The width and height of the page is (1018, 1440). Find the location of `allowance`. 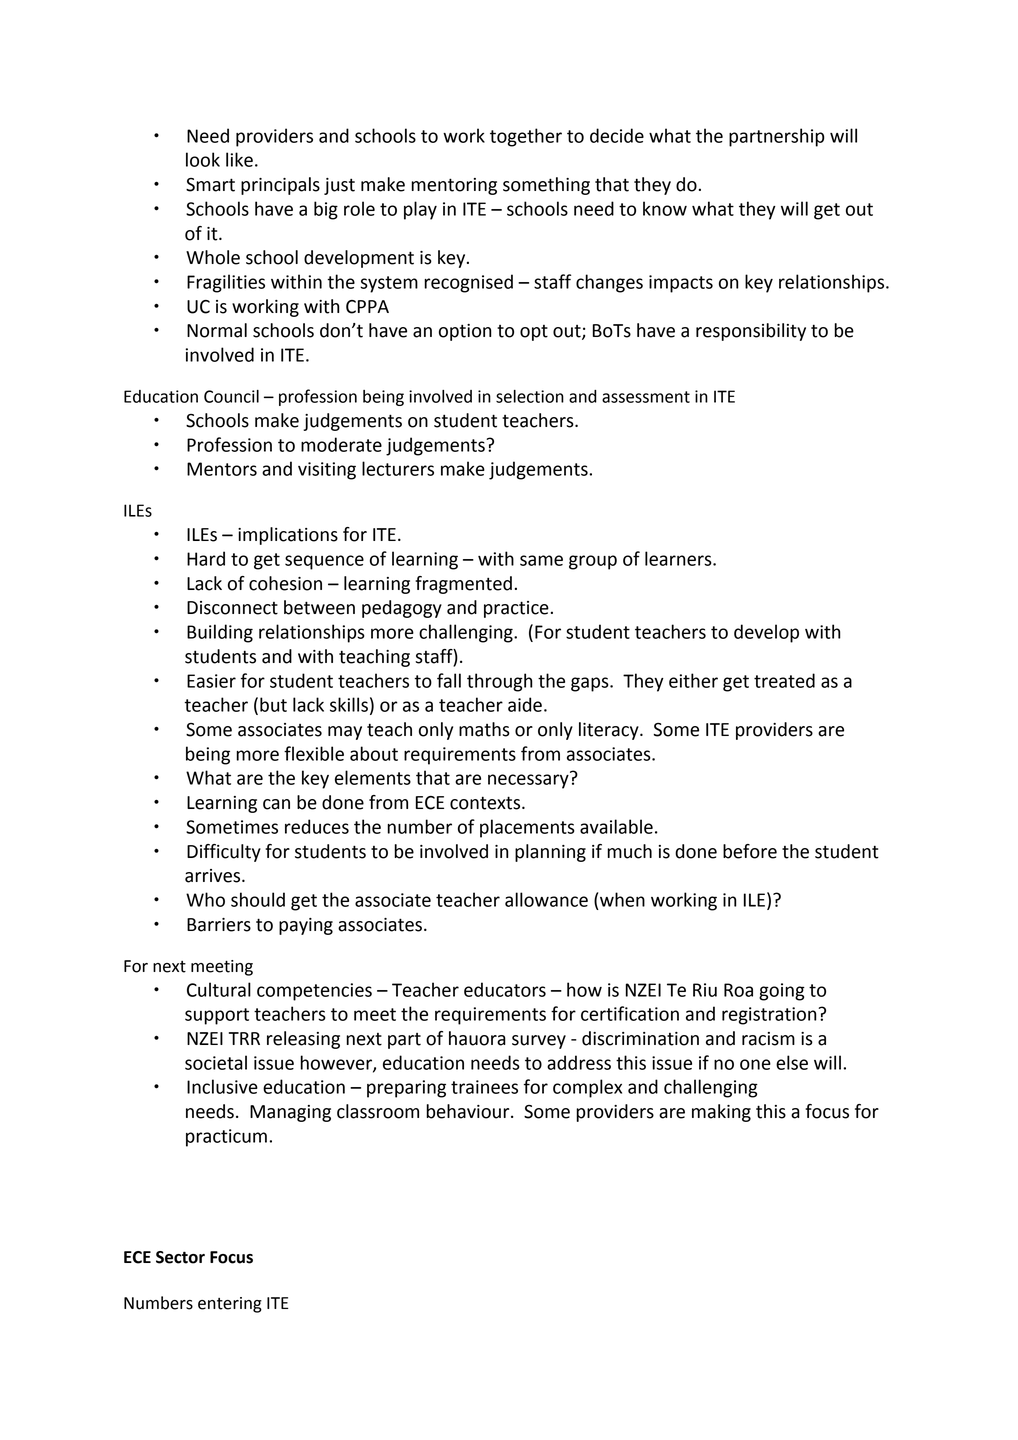

allowance is located at coordinates (546, 899).
